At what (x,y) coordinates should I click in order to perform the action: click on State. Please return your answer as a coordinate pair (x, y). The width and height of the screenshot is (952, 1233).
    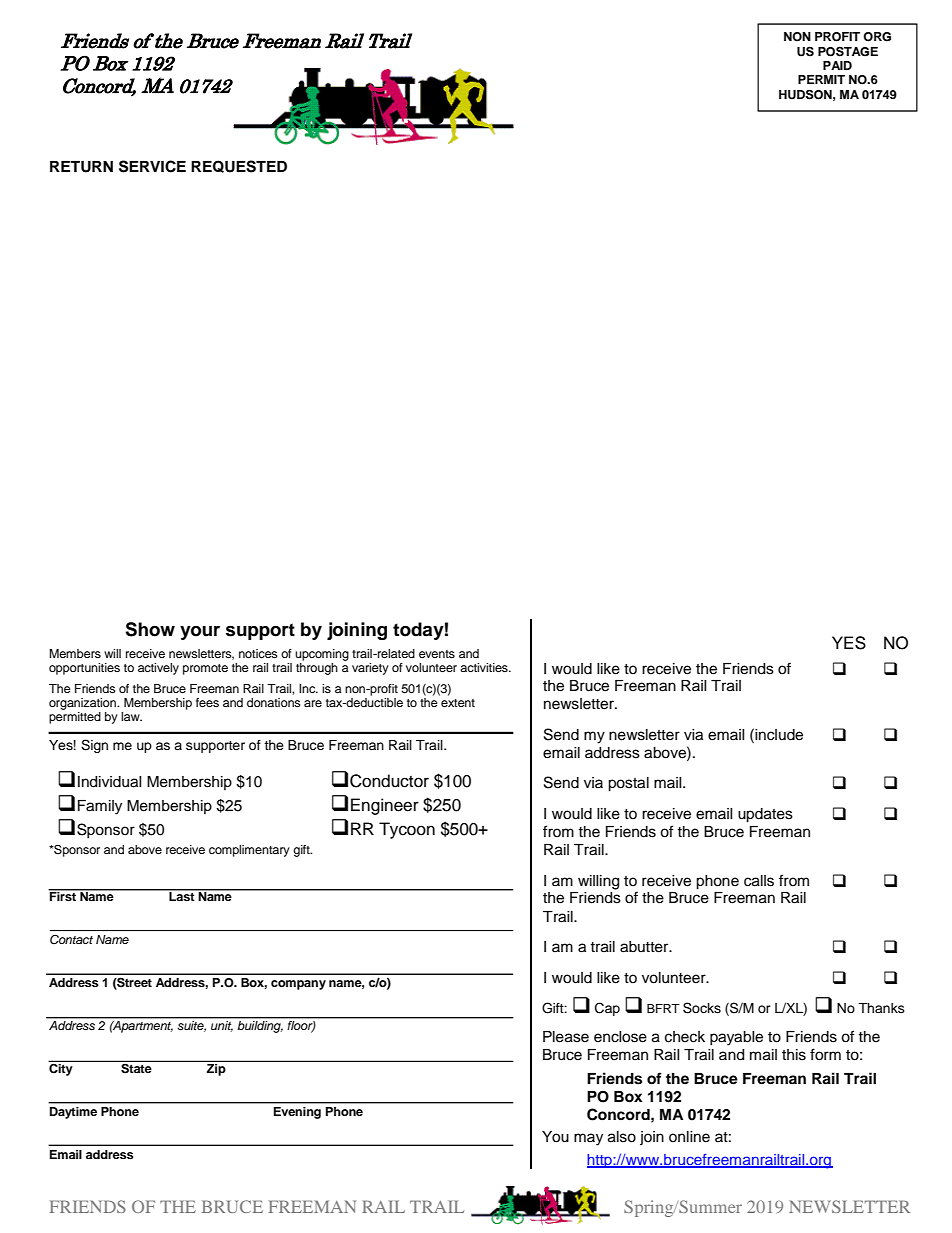
    Looking at the image, I should click on (136, 1067).
